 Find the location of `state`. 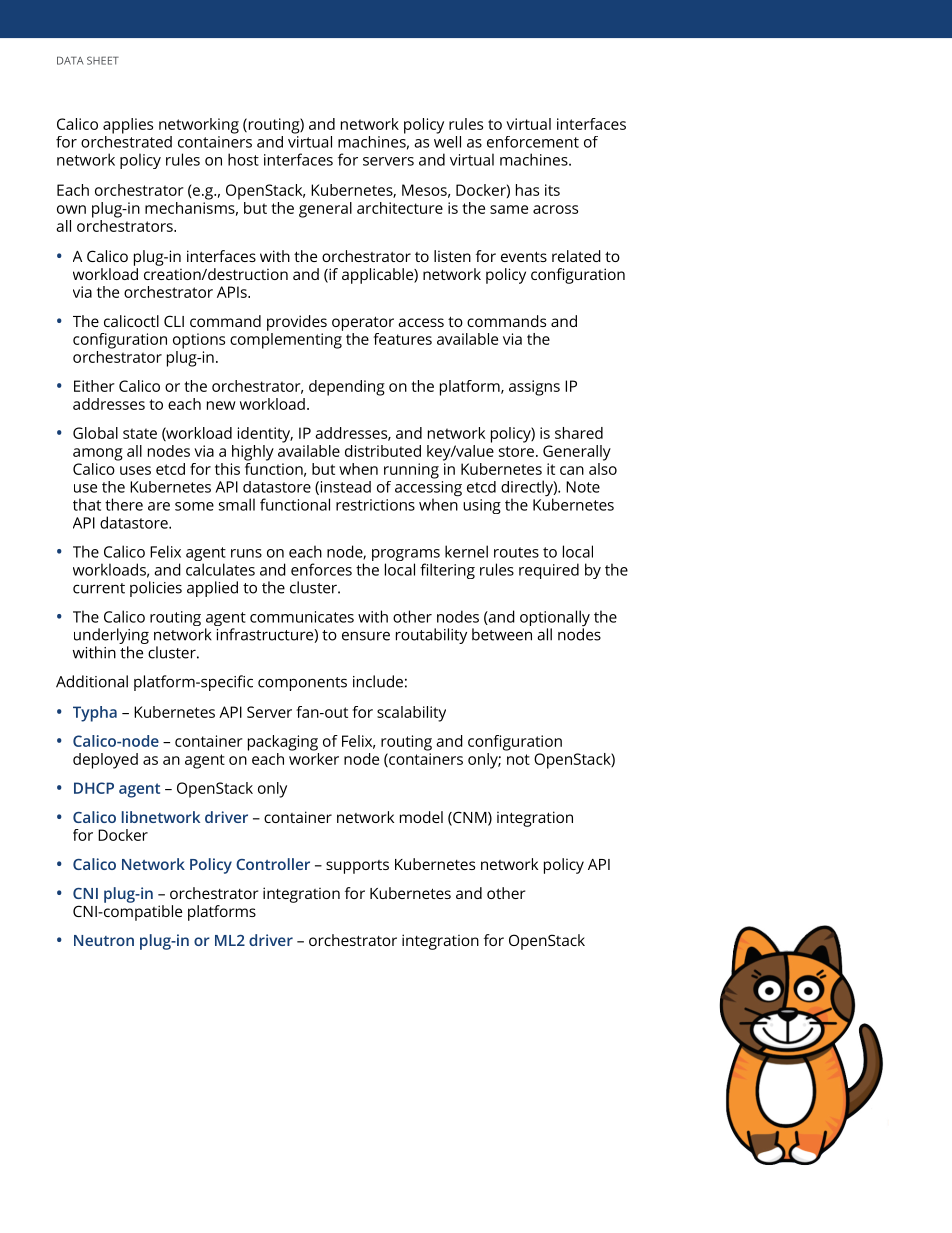

state is located at coordinates (140, 433).
